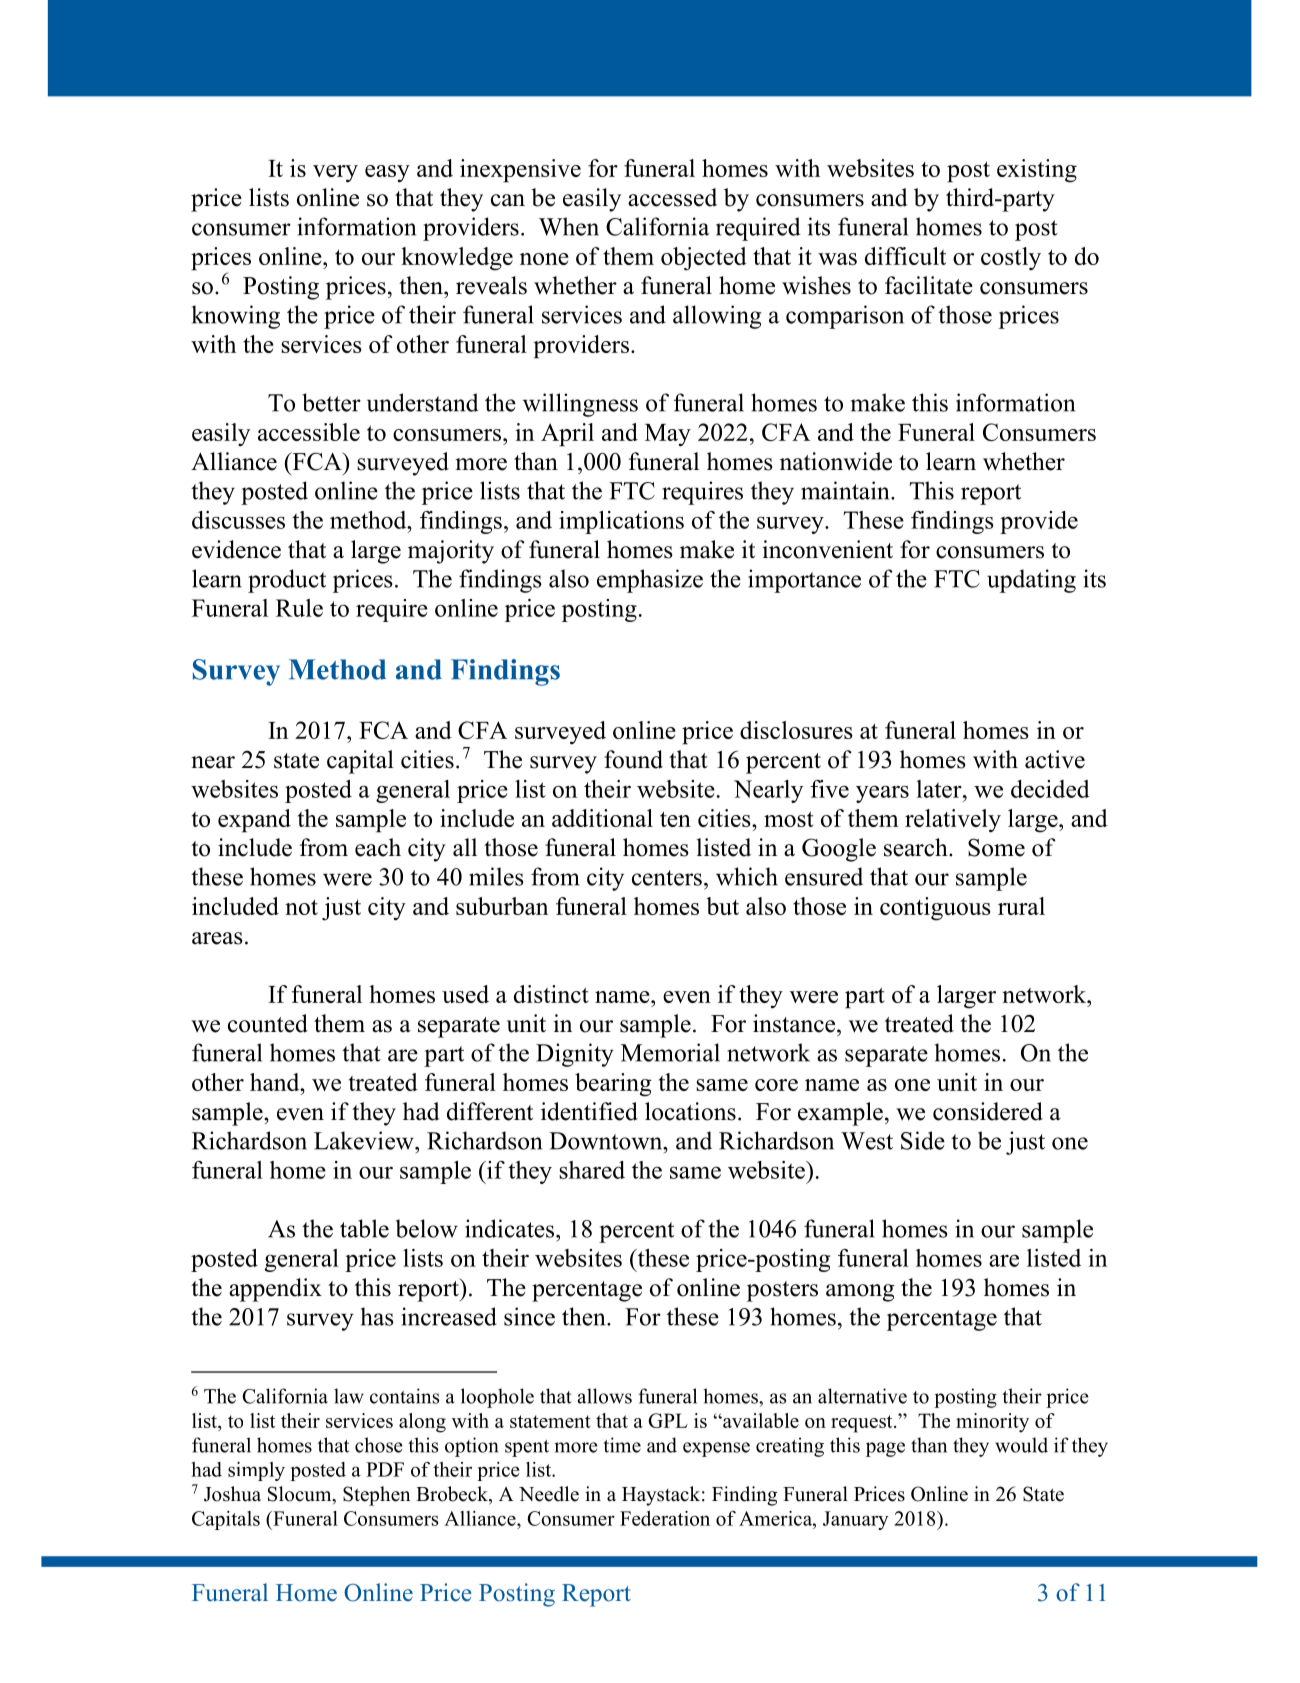 Image resolution: width=1300 pixels, height=1683 pixels. Describe the element at coordinates (1031, 581) in the screenshot. I see `updating` at that location.
